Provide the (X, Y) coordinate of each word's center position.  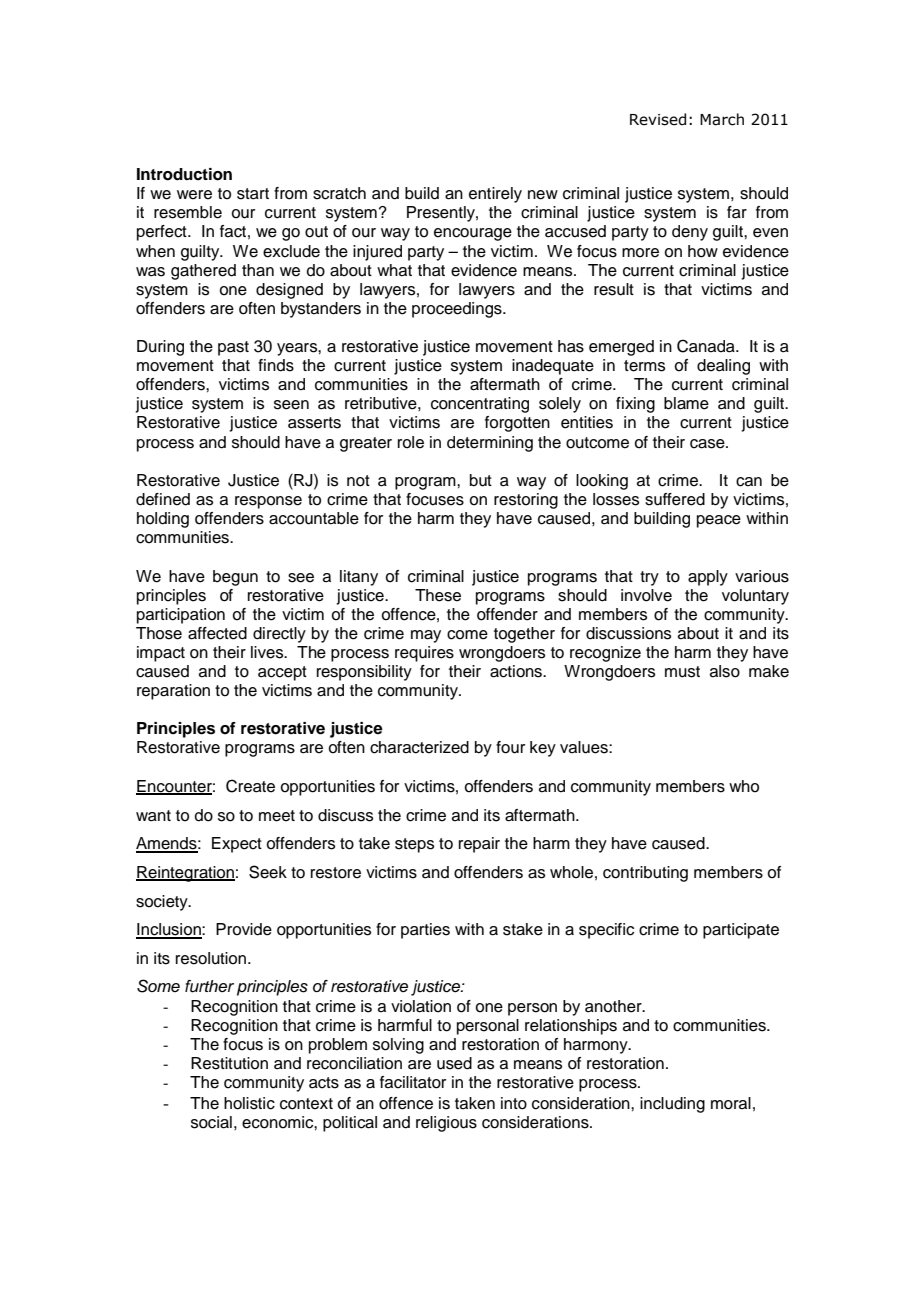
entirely (495, 195)
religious (446, 1124)
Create (250, 786)
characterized (419, 747)
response (268, 502)
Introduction (184, 174)
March (722, 119)
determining (490, 444)
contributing (645, 874)
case (708, 444)
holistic (249, 1103)
